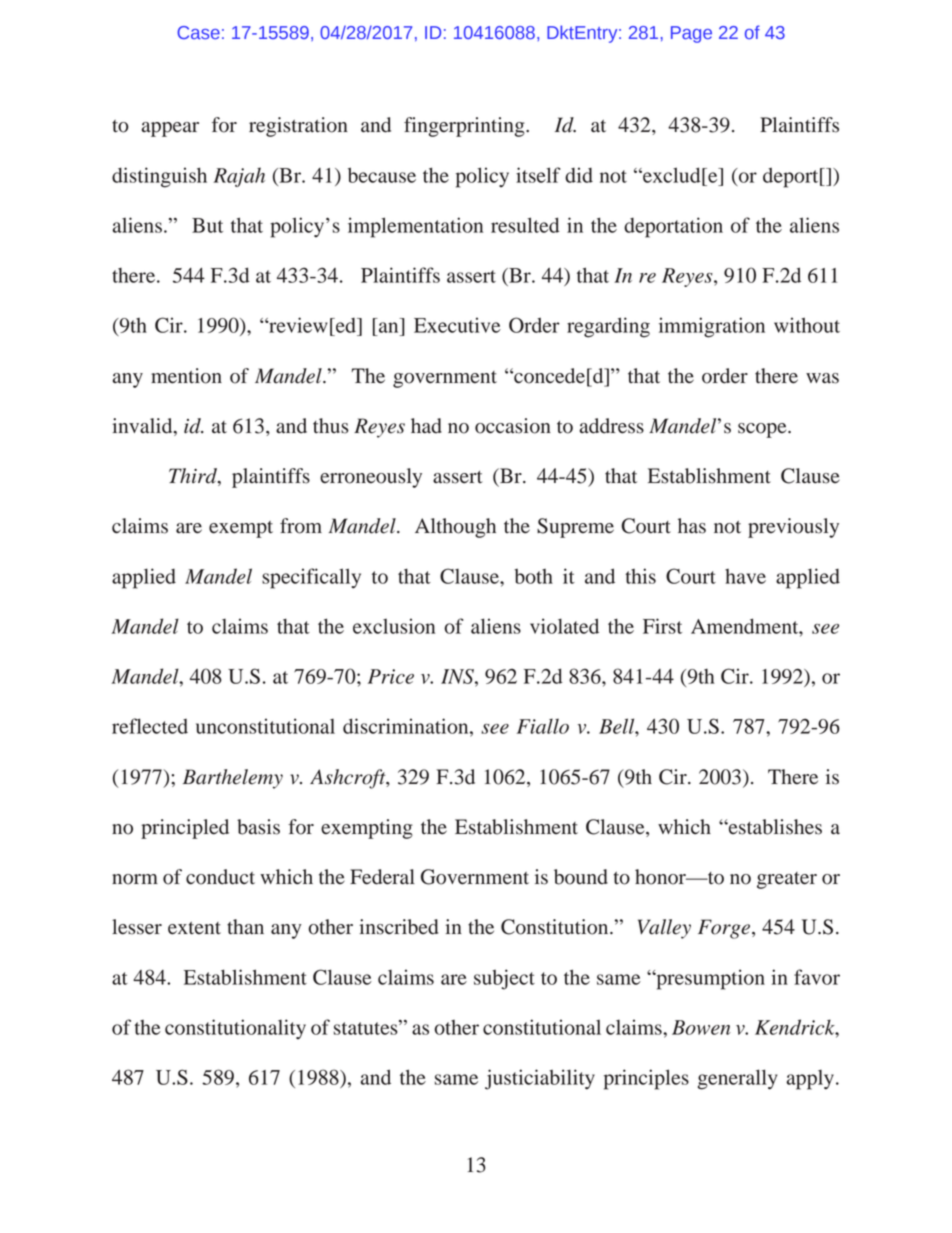  Describe the element at coordinates (465, 127) in the screenshot. I see `fingerprinting` at that location.
